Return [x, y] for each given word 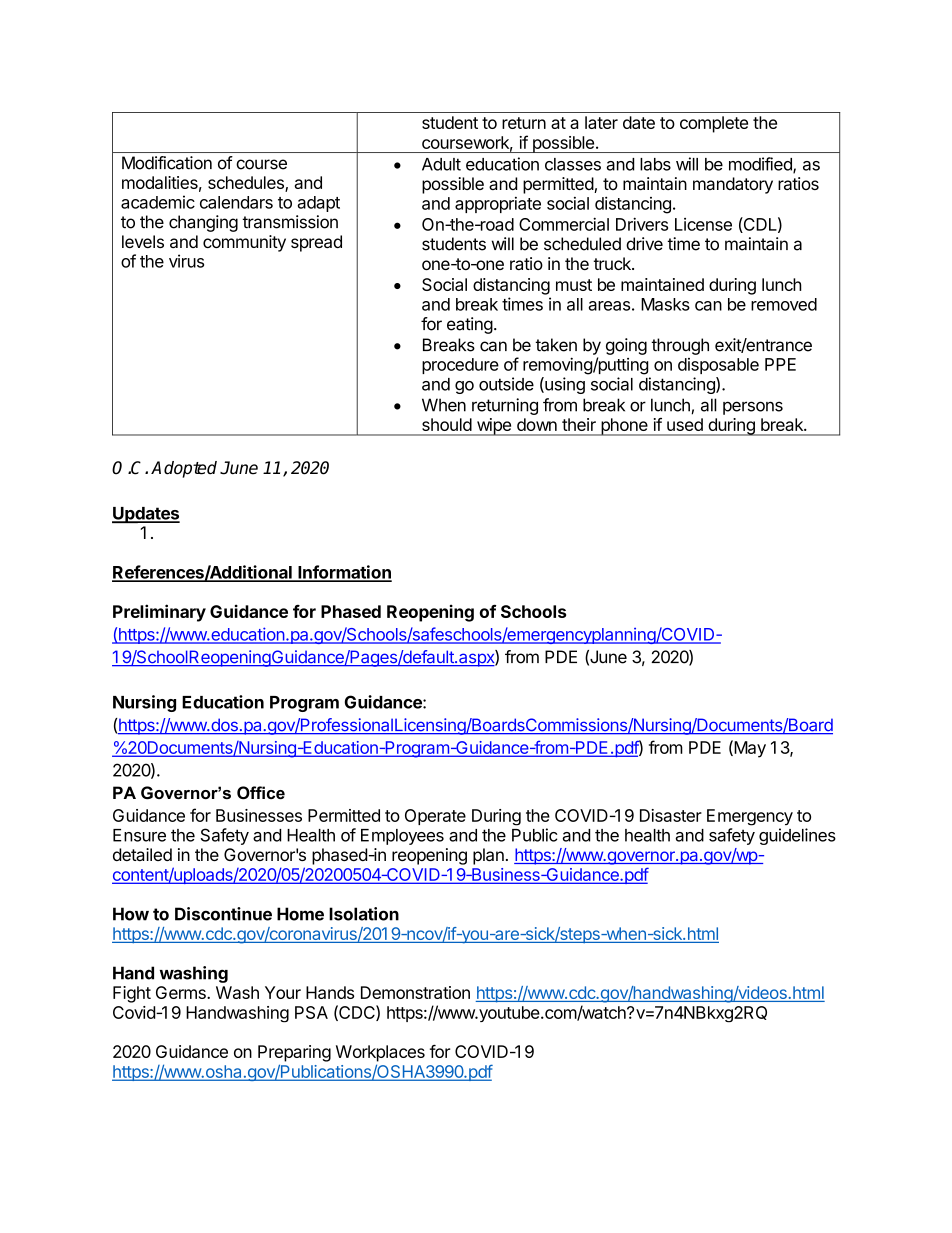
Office [261, 792]
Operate [435, 817]
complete [714, 124]
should [447, 424]
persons [753, 408]
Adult [441, 164]
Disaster [671, 815]
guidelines [797, 836]
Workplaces [380, 1053]
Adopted [184, 469]
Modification [167, 163]
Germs [182, 992]
